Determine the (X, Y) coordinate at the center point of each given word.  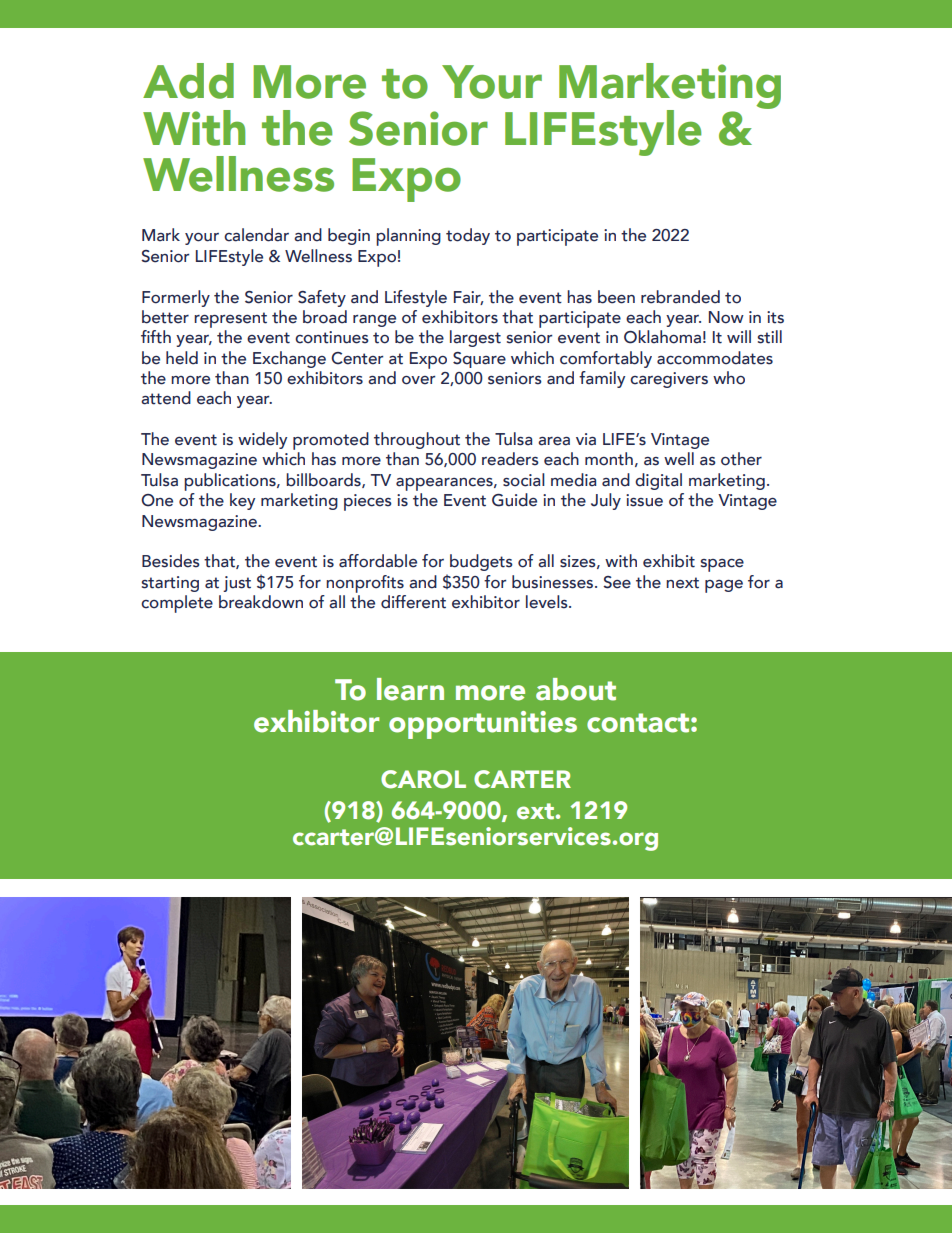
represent (230, 320)
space (722, 565)
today (468, 236)
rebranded (680, 297)
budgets (481, 562)
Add (188, 81)
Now (726, 317)
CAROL (423, 779)
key (242, 501)
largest (475, 338)
